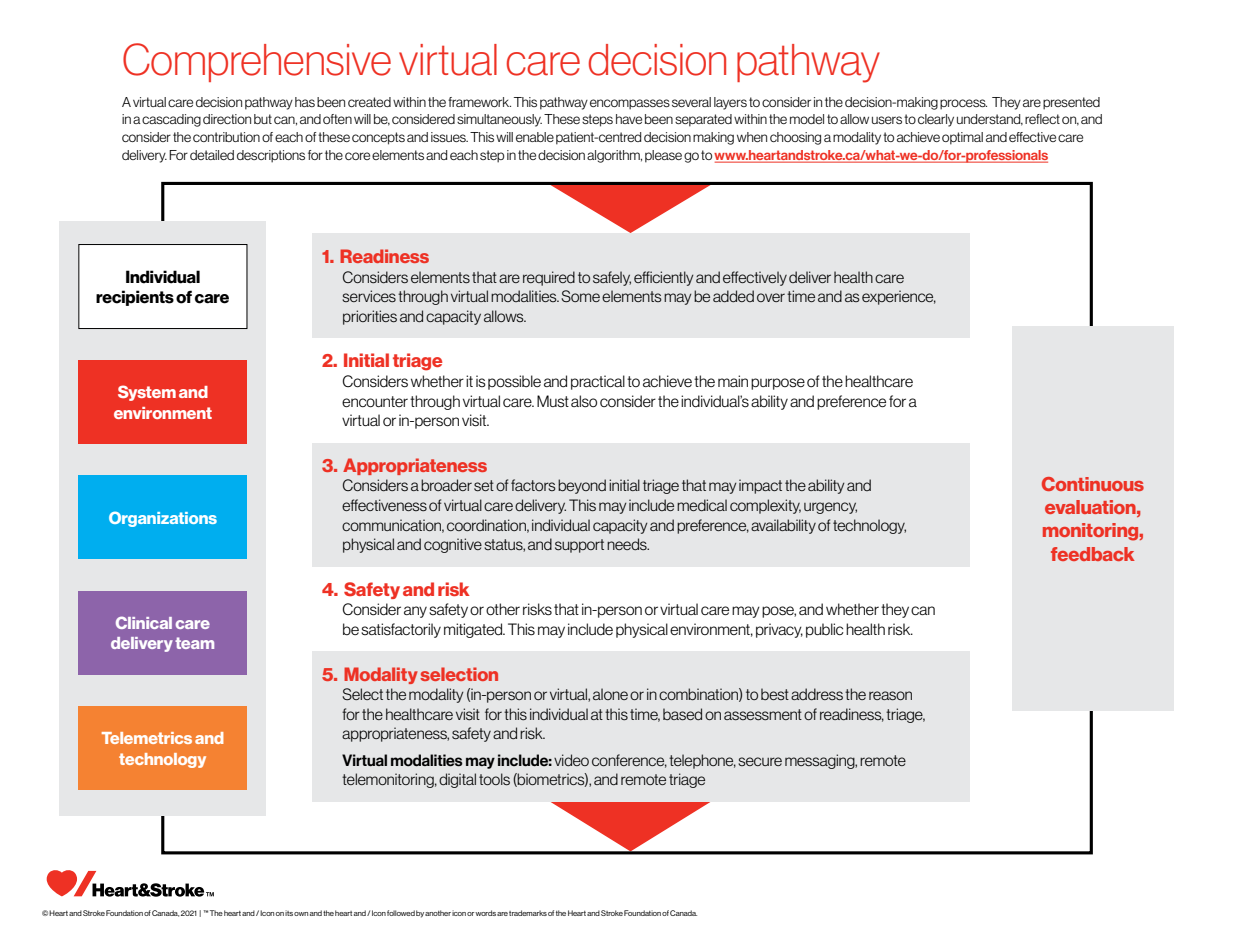 This image has height=952, width=1233. Describe the element at coordinates (963, 104) in the image. I see `process` at that location.
